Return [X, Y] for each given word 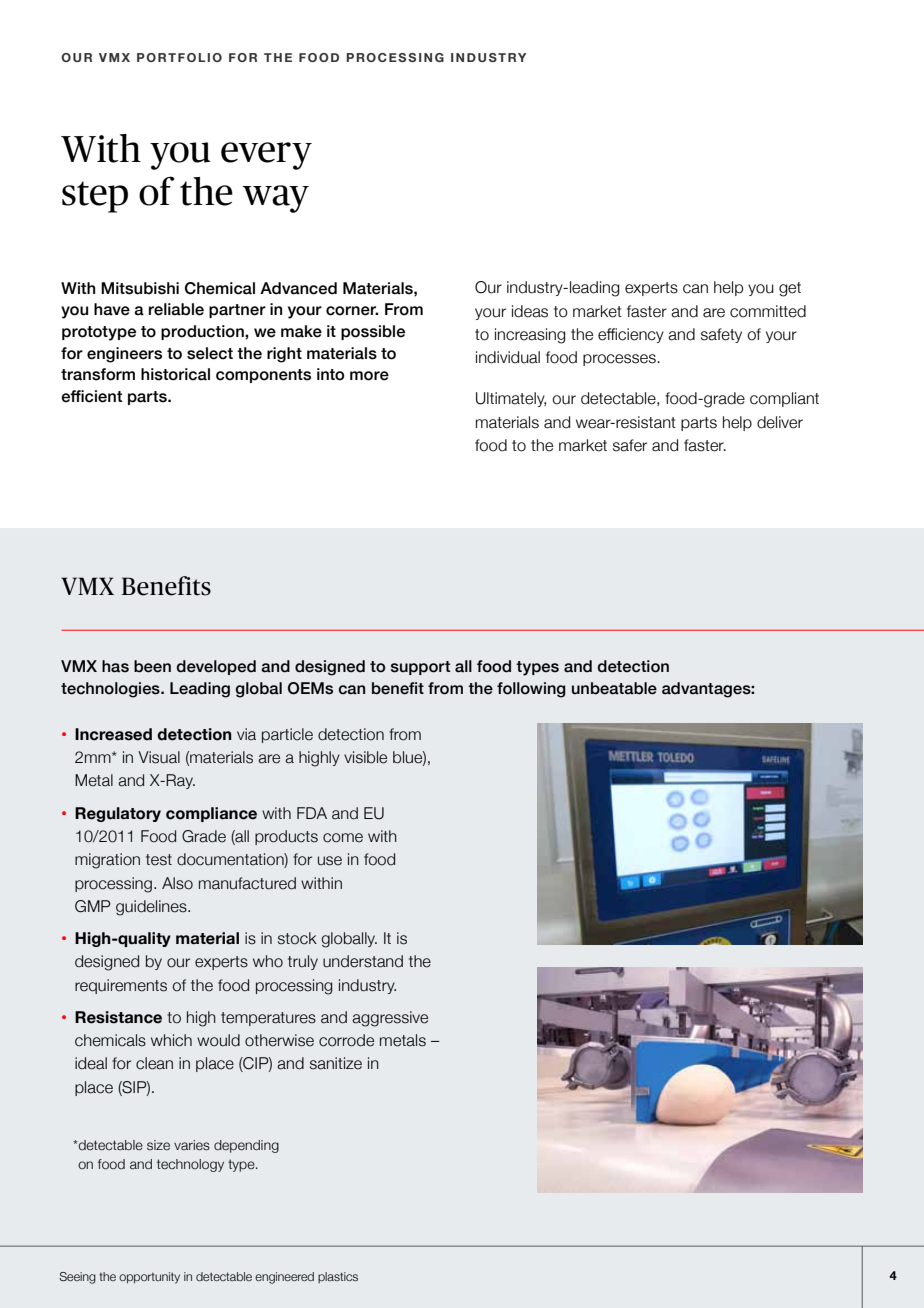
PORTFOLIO [179, 57]
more [369, 376]
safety [721, 335]
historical [175, 374]
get [790, 289]
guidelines [152, 908]
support [420, 668]
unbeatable [614, 688]
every [266, 156]
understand [363, 961]
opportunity [149, 1278]
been [152, 666]
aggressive [390, 1019]
